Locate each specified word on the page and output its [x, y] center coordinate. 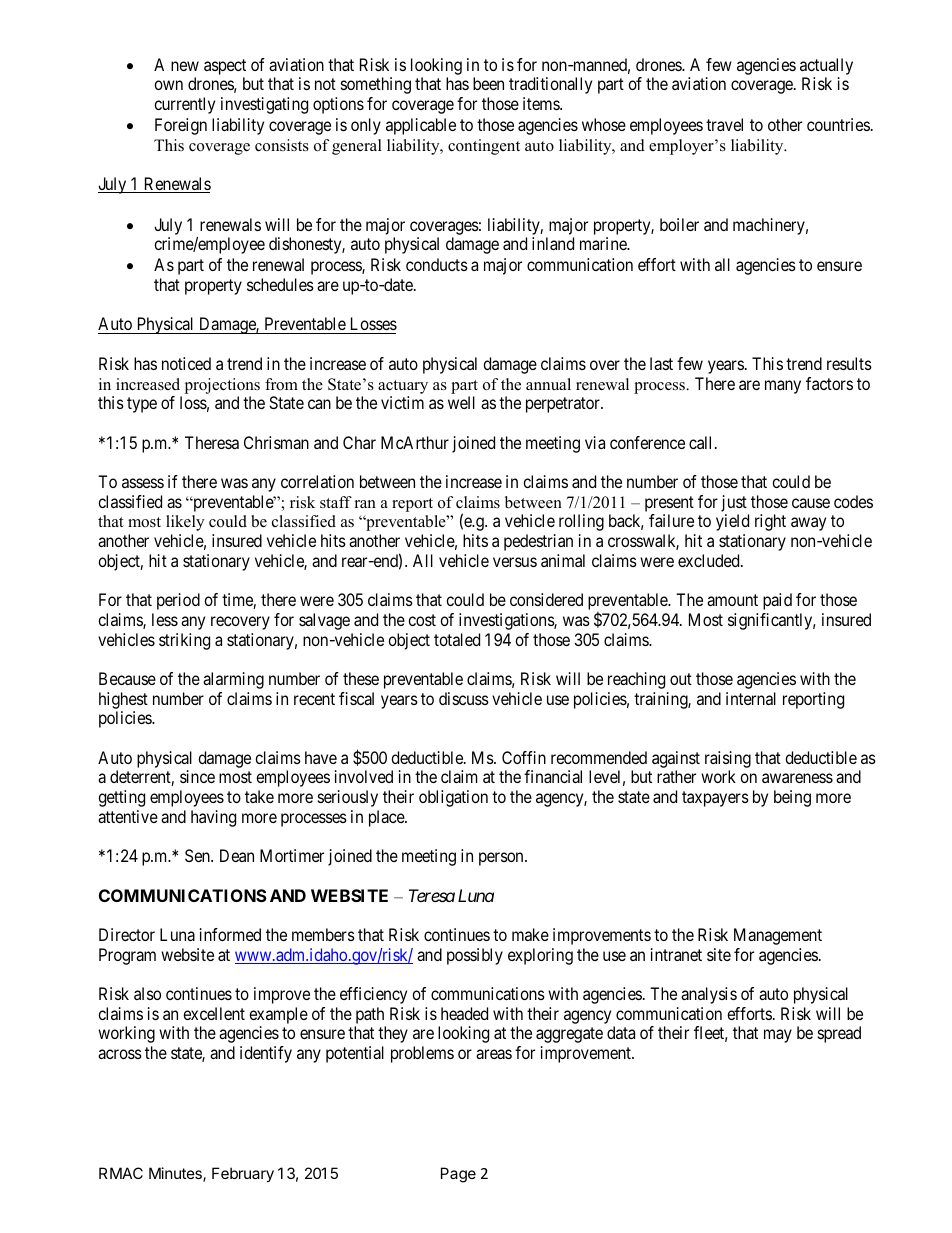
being [792, 798]
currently [184, 105]
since [197, 776]
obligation [453, 798]
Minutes [176, 1174]
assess [143, 483]
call [702, 442]
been [488, 83]
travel [724, 124]
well [461, 402]
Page [458, 1175]
